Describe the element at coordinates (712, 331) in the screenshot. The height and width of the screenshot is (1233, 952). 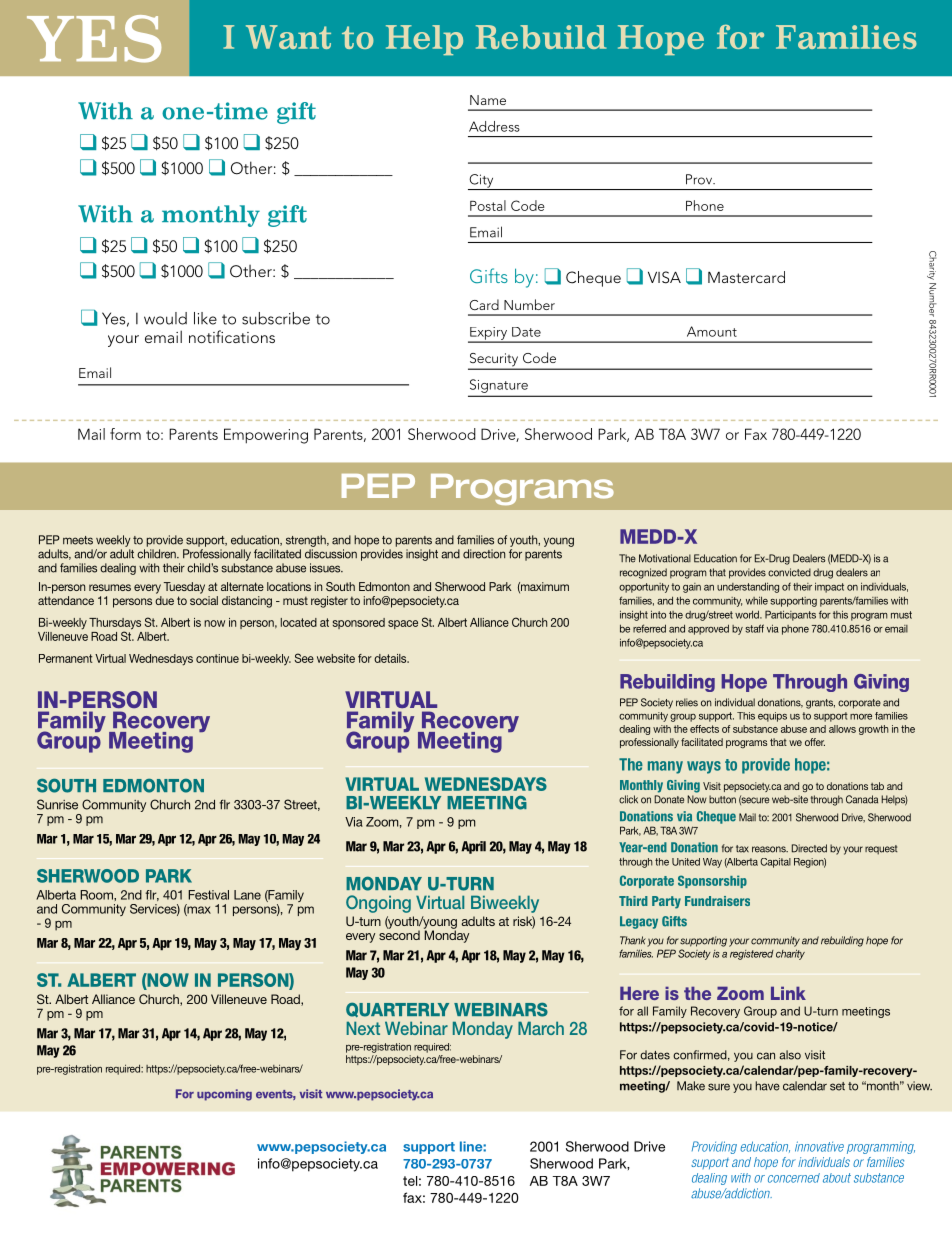
I see `Amount` at that location.
